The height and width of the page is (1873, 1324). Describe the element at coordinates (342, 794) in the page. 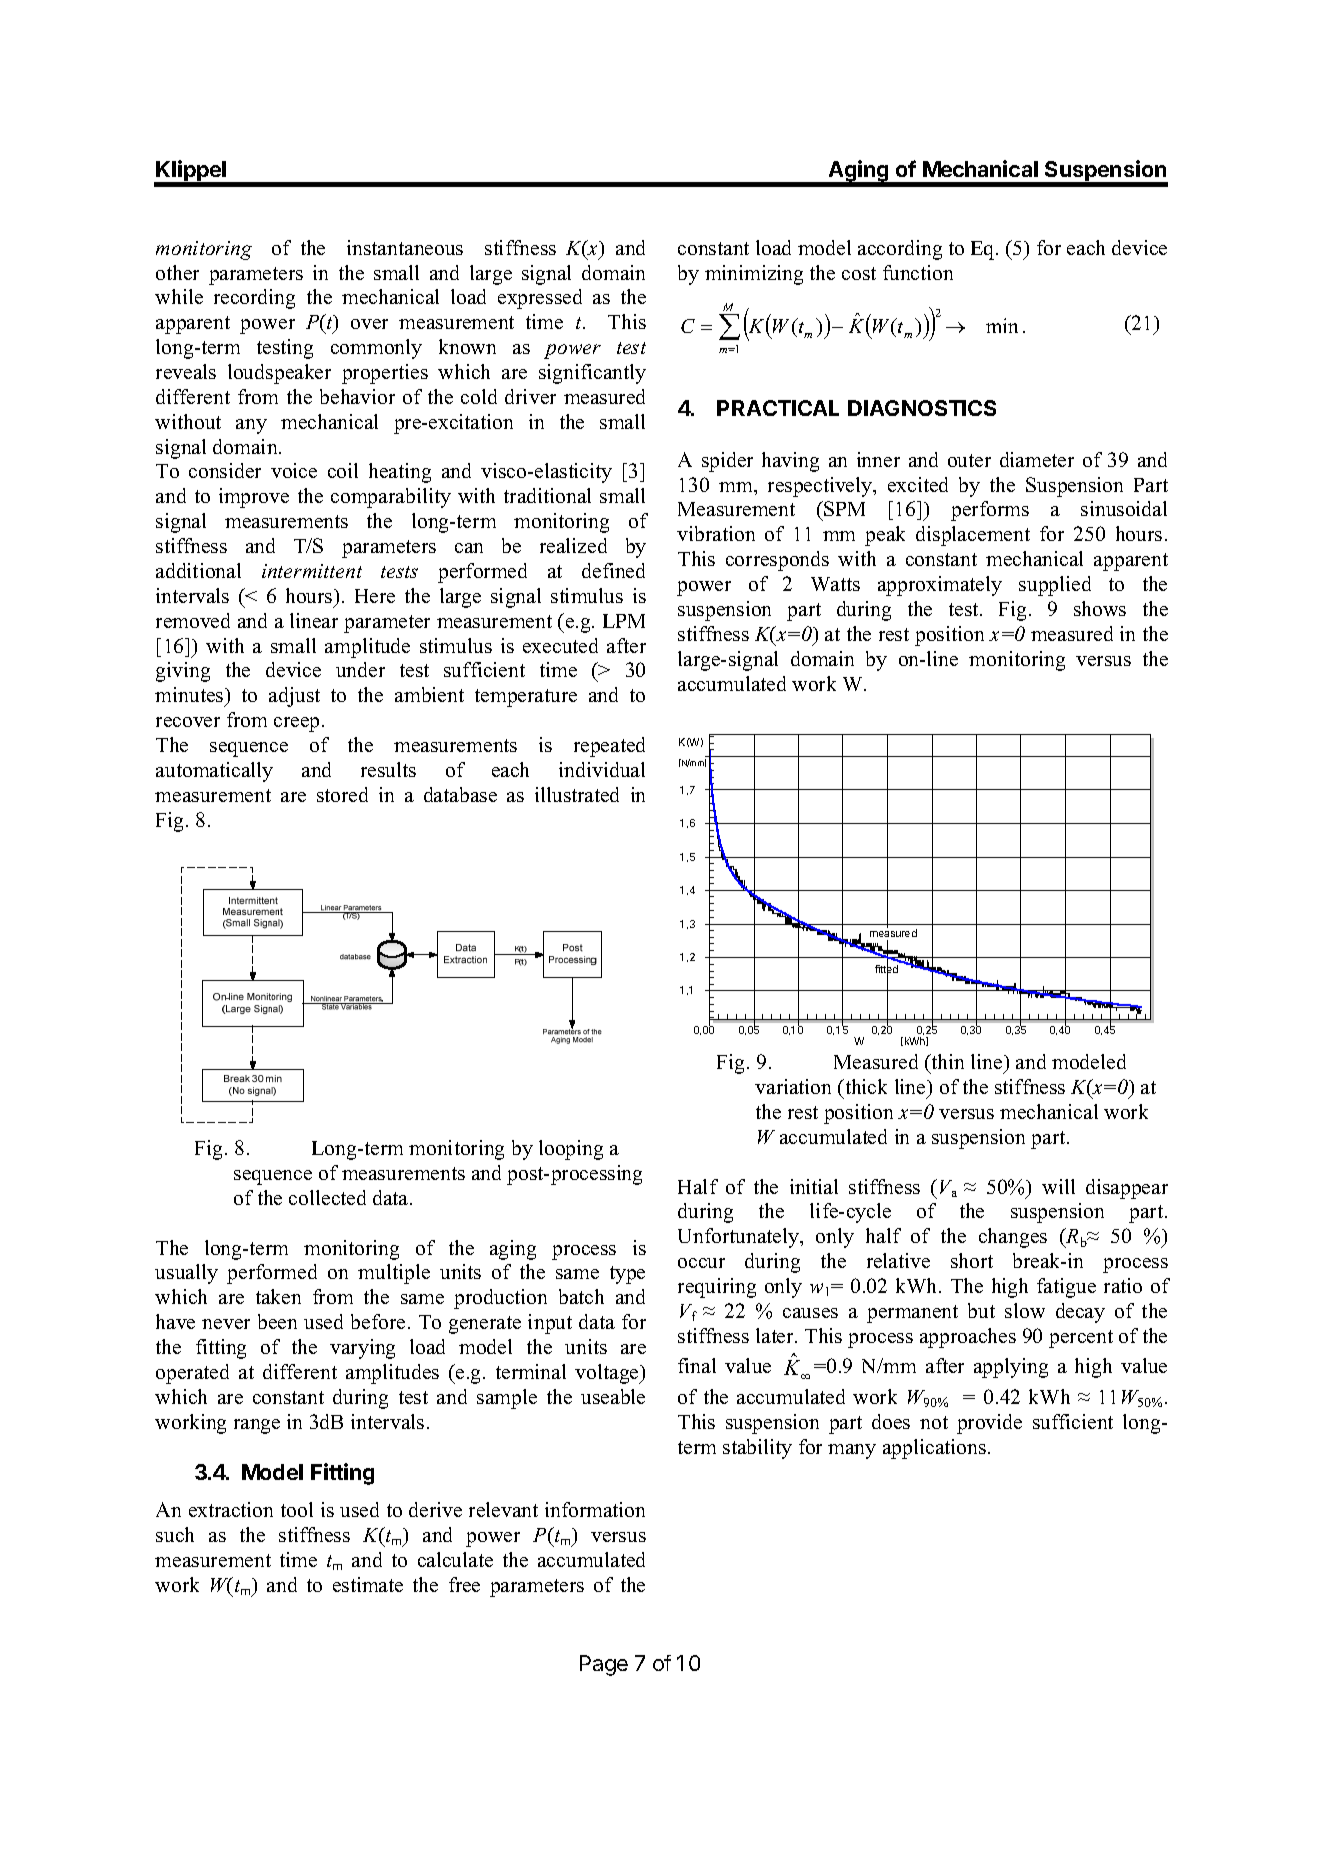

I see `stored` at that location.
